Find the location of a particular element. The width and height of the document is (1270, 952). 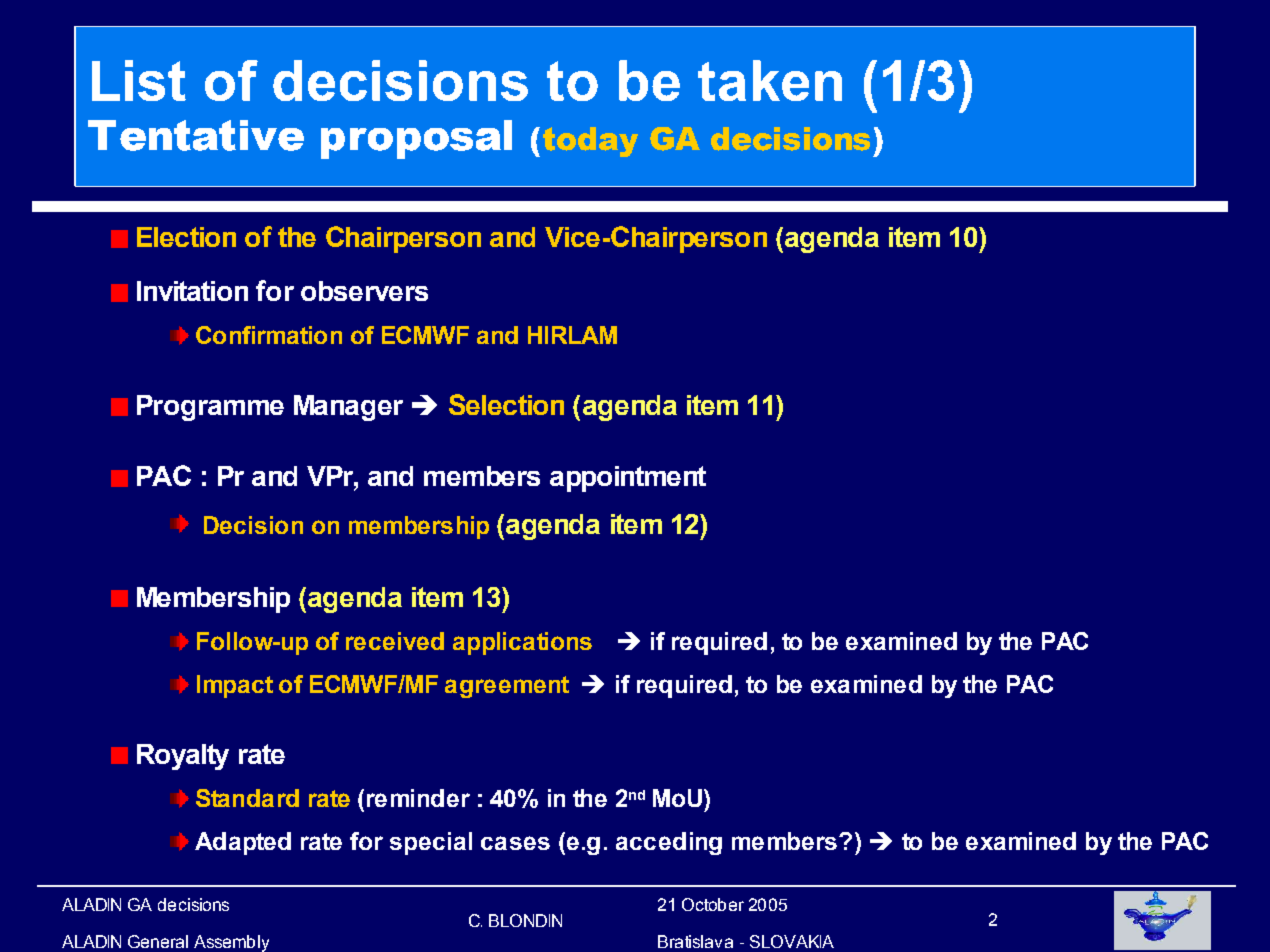

proposal is located at coordinates (416, 139).
